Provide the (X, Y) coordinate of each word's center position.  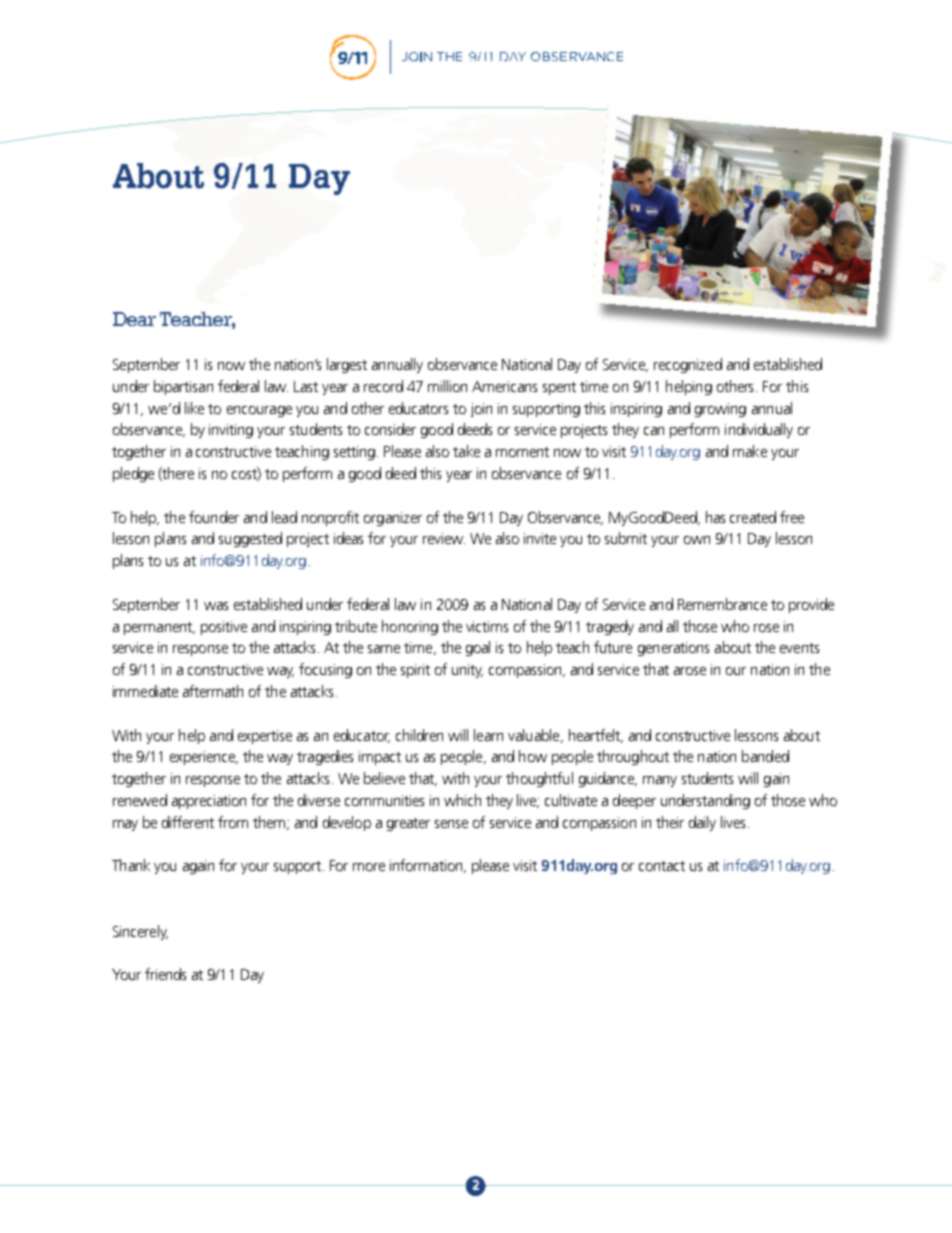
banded (765, 756)
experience (204, 758)
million (447, 386)
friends (165, 974)
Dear (134, 319)
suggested (250, 539)
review (444, 538)
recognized (688, 365)
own (697, 540)
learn (488, 735)
